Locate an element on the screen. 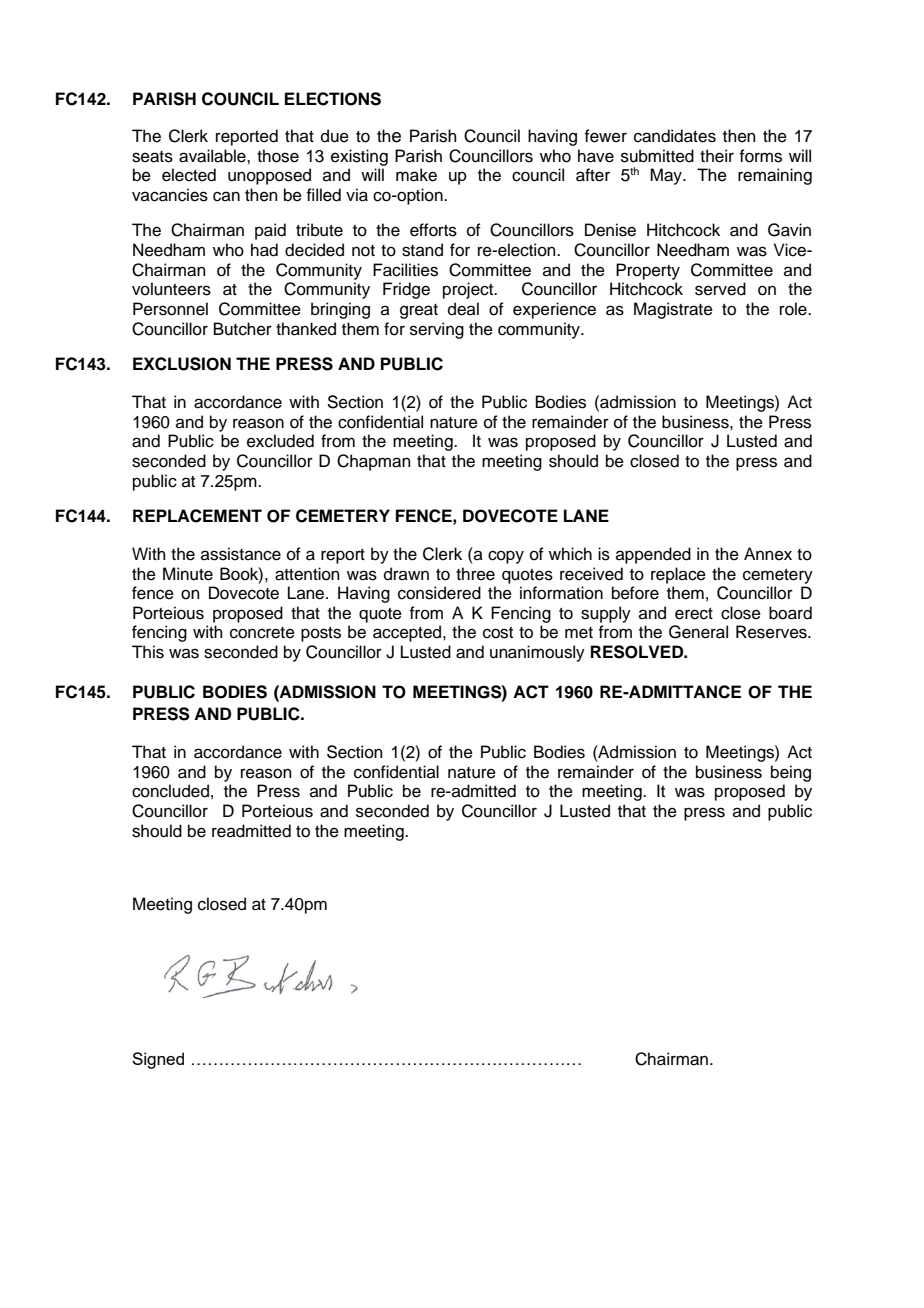  available is located at coordinates (213, 156).
